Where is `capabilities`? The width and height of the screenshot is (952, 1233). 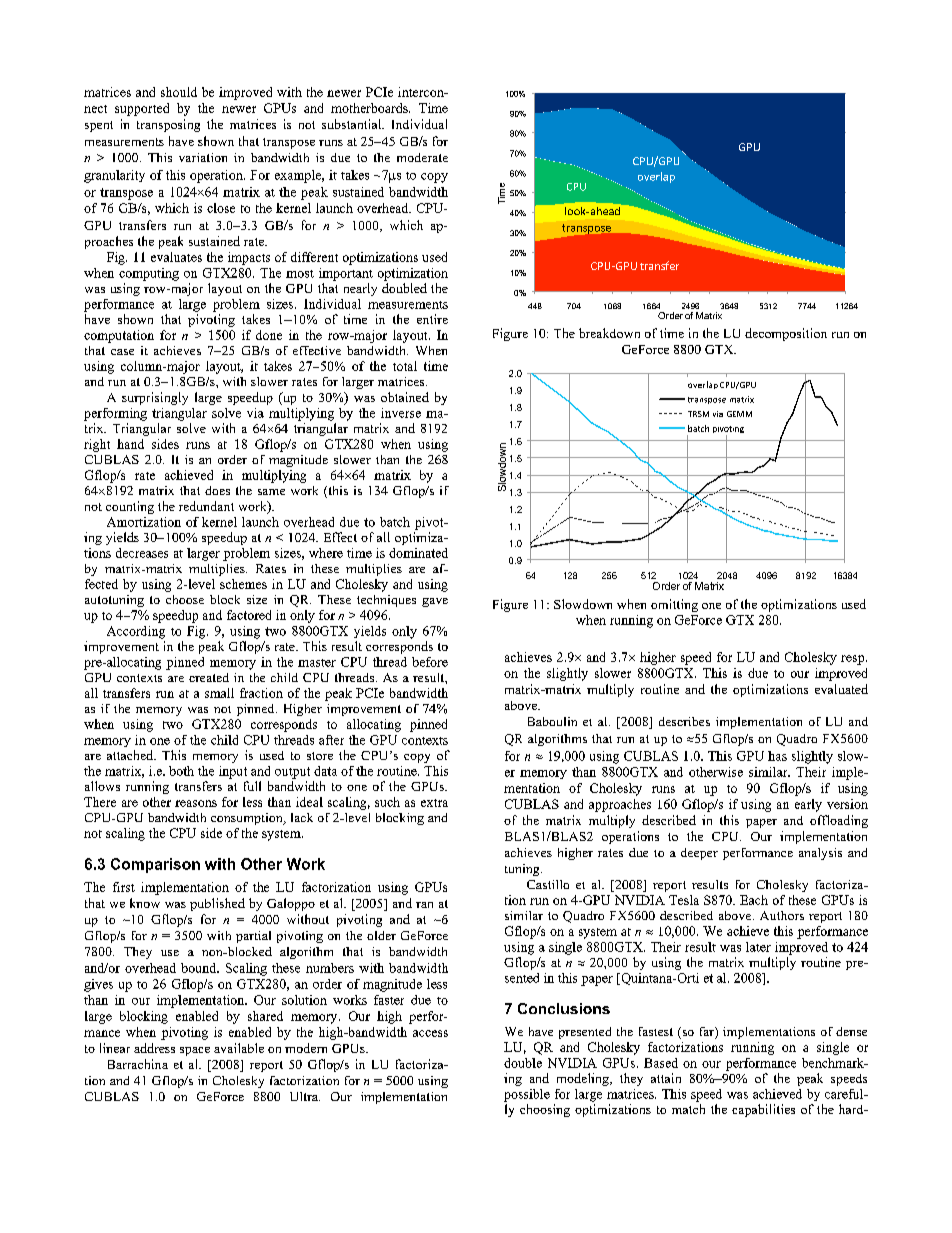
capabilities is located at coordinates (763, 1110).
